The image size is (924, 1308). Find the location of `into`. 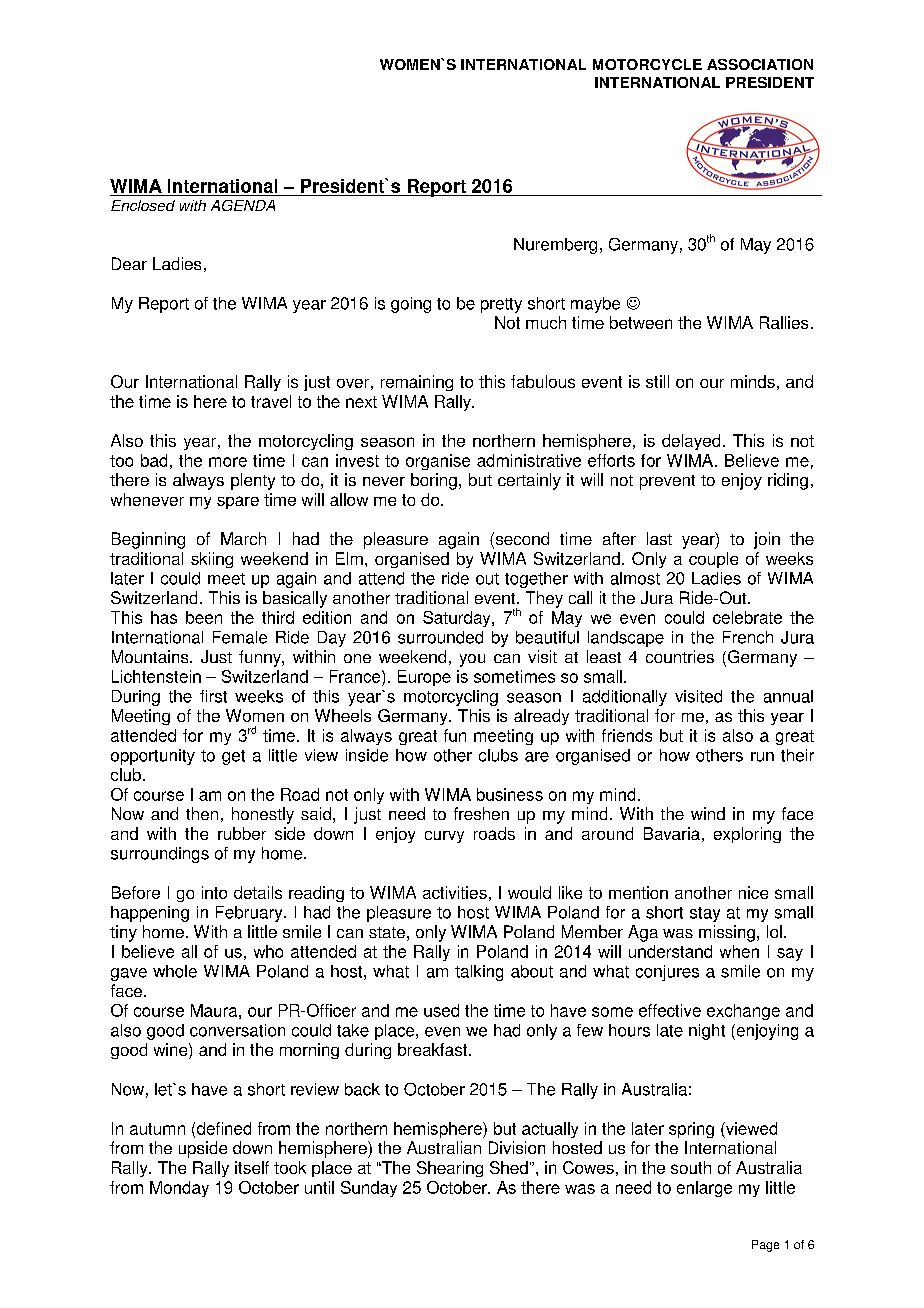

into is located at coordinates (214, 892).
